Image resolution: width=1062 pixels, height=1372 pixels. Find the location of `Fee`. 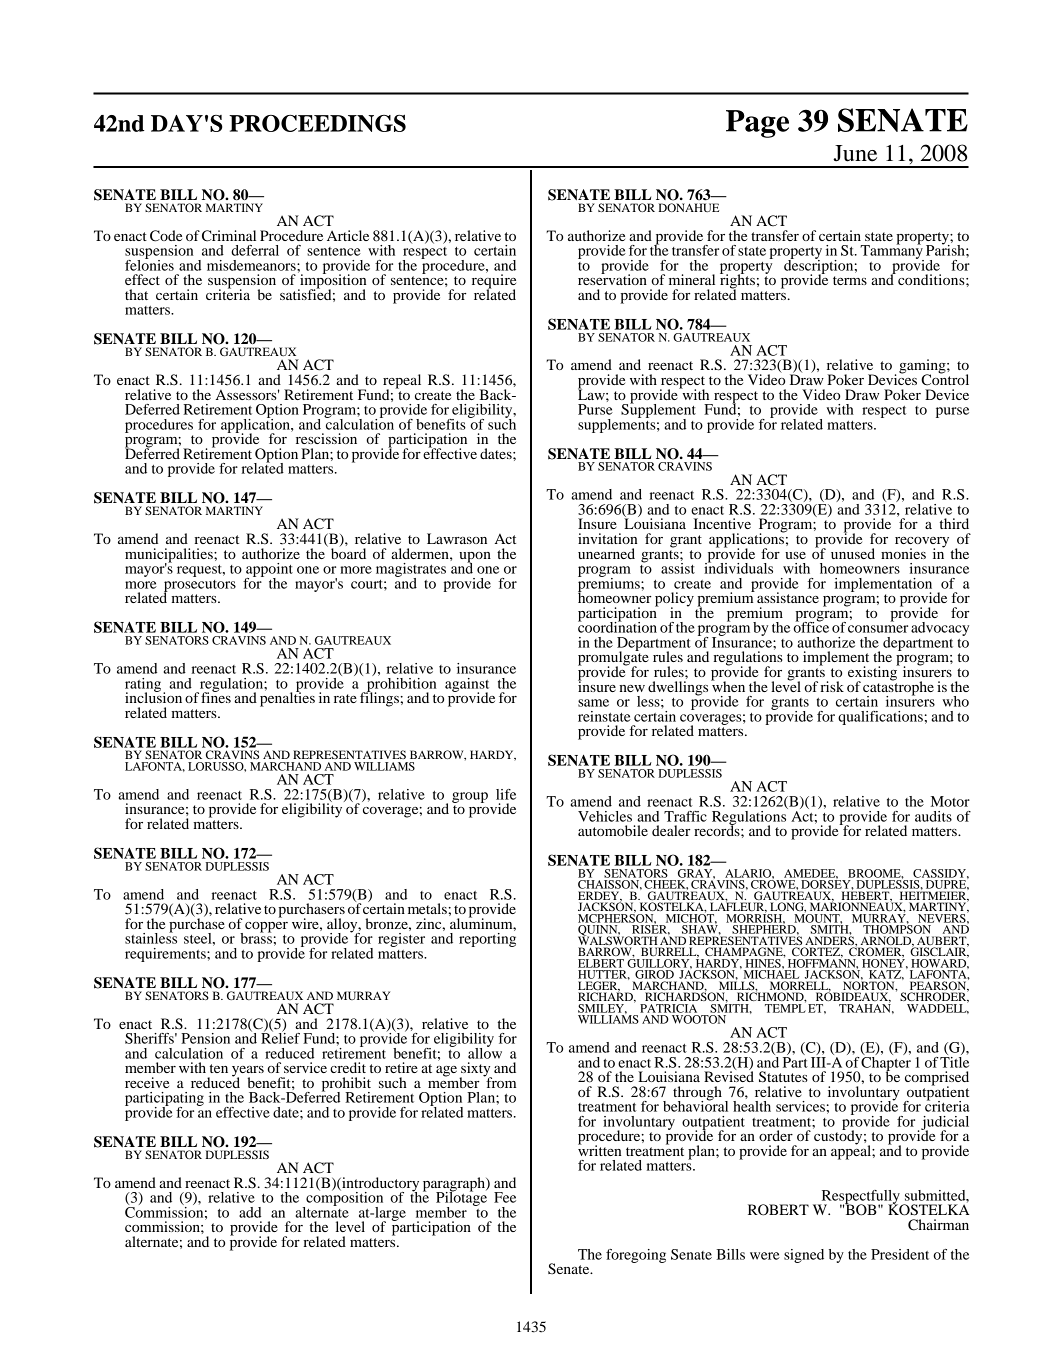

Fee is located at coordinates (505, 1197).
